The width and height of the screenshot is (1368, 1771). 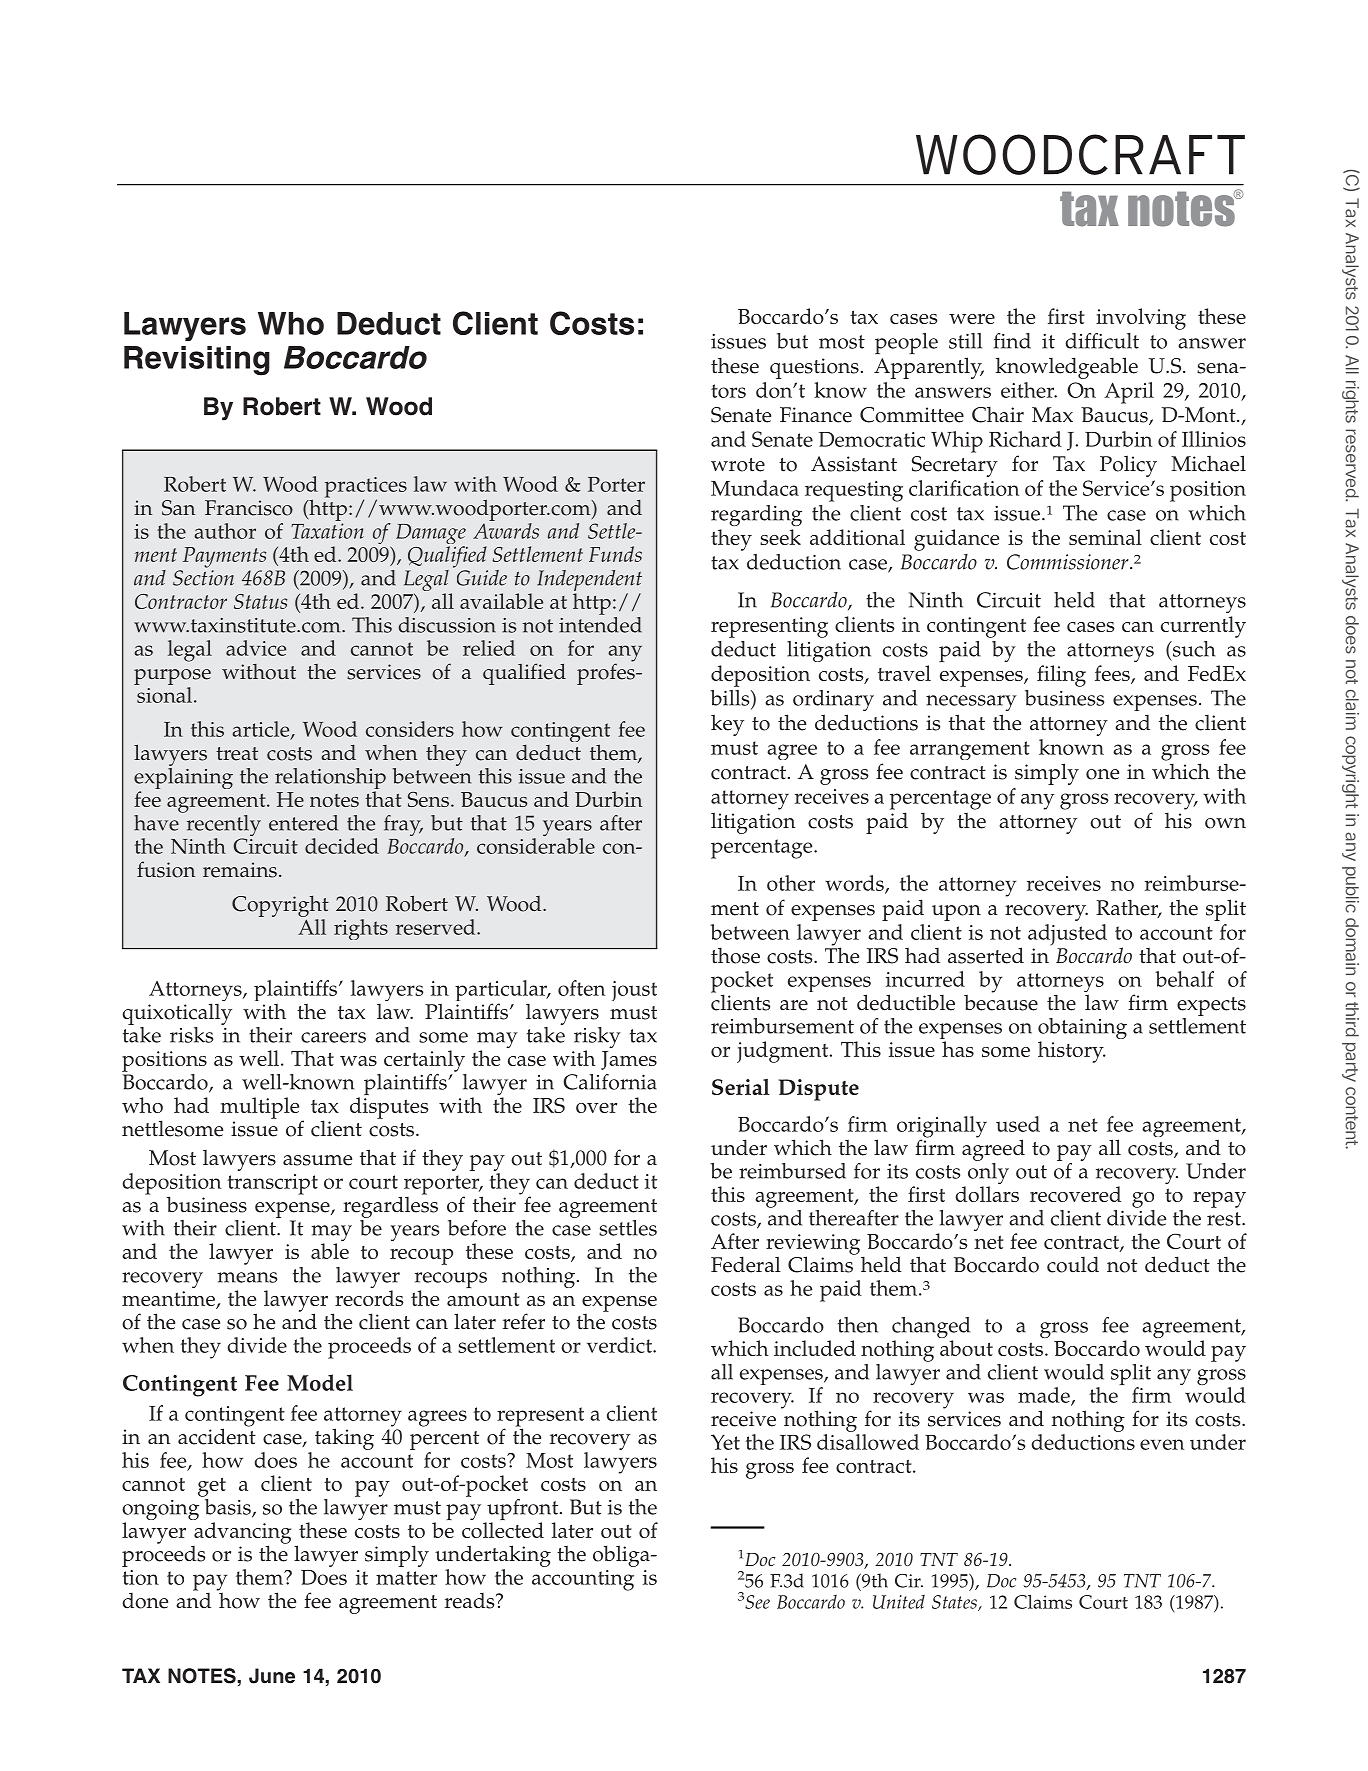 I want to click on Revisiting, so click(x=197, y=361).
